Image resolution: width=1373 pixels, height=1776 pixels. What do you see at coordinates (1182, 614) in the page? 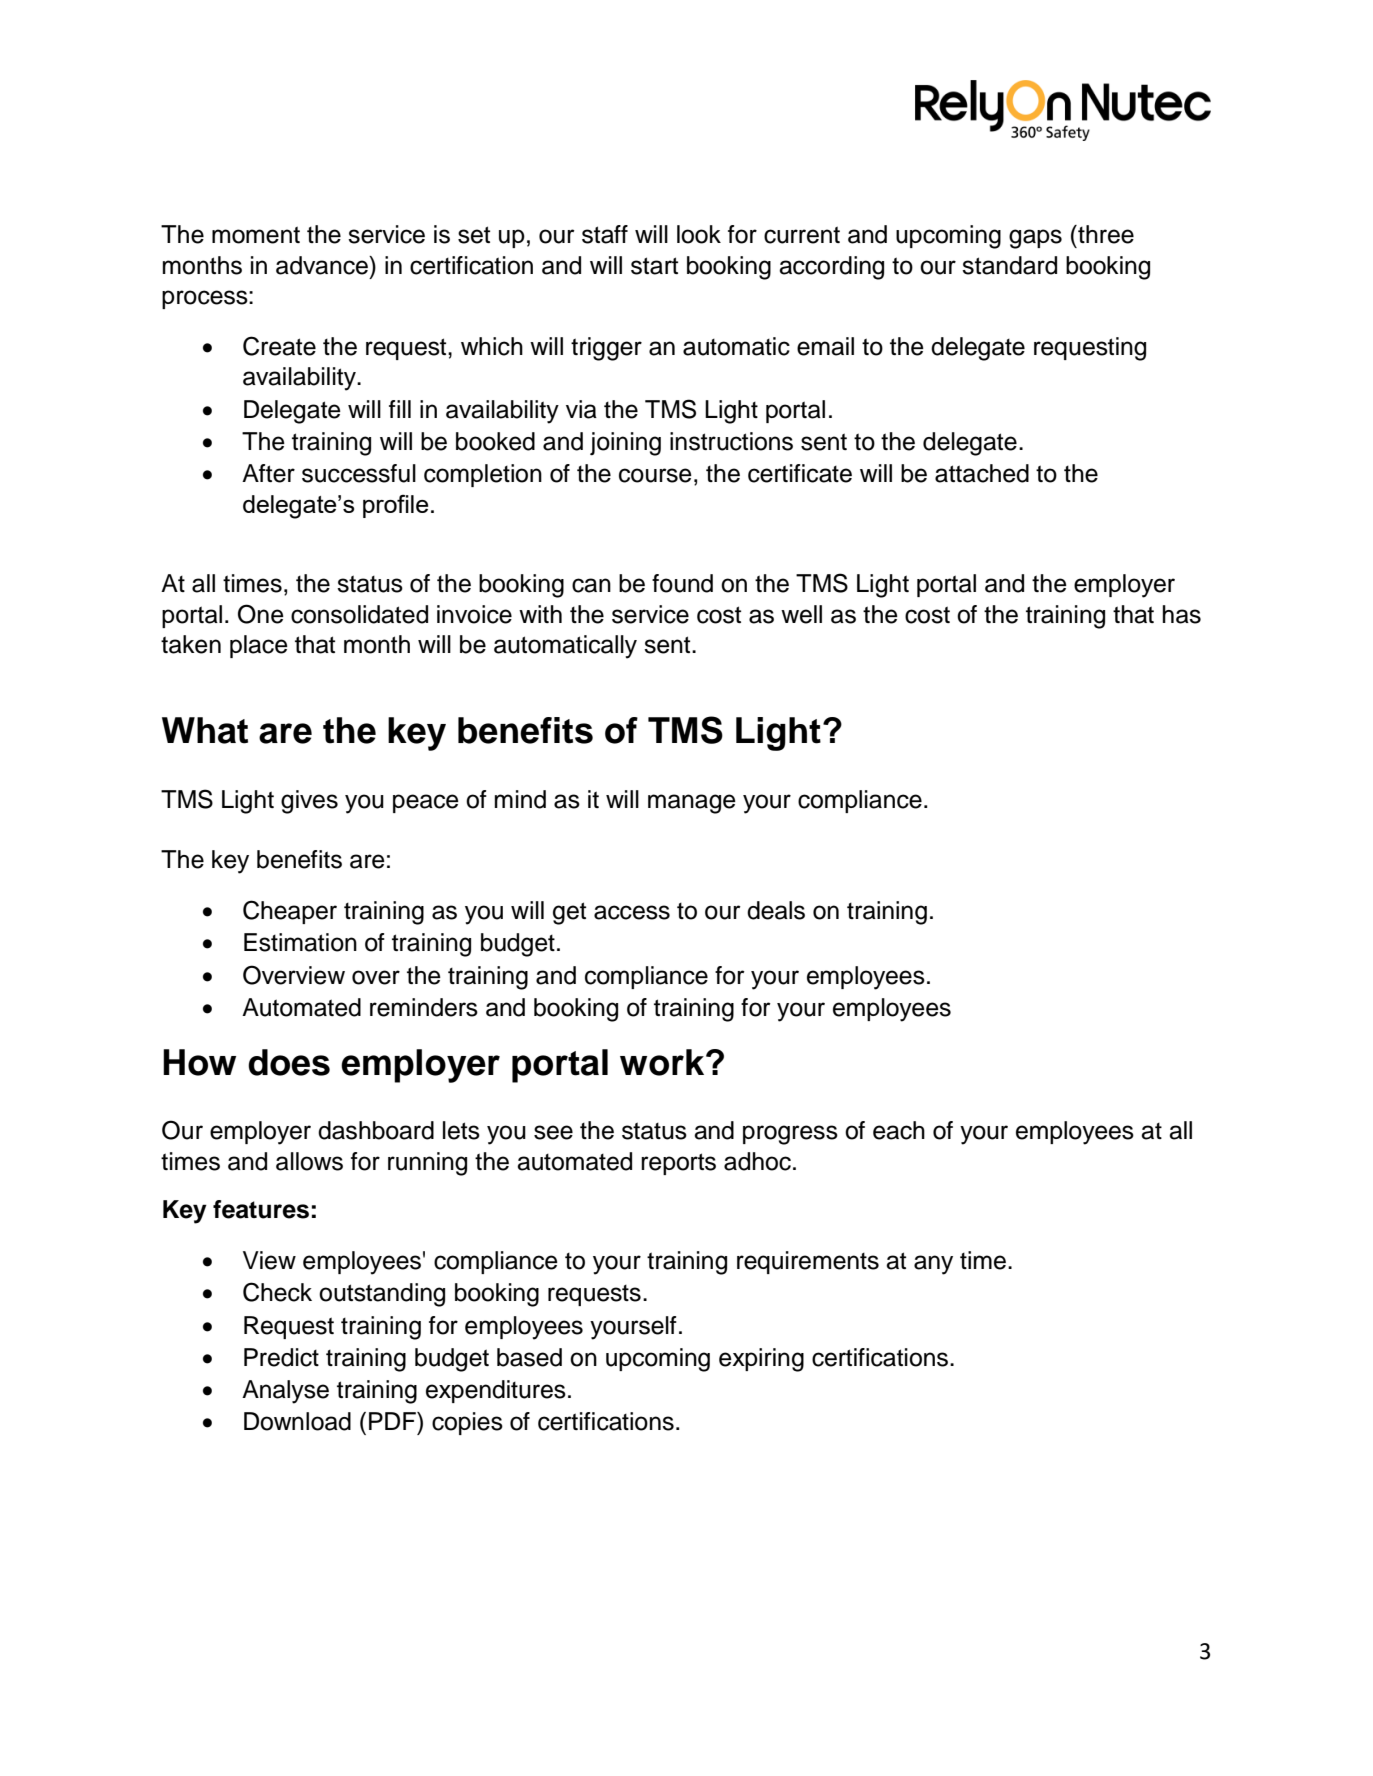
I see `has` at bounding box center [1182, 614].
